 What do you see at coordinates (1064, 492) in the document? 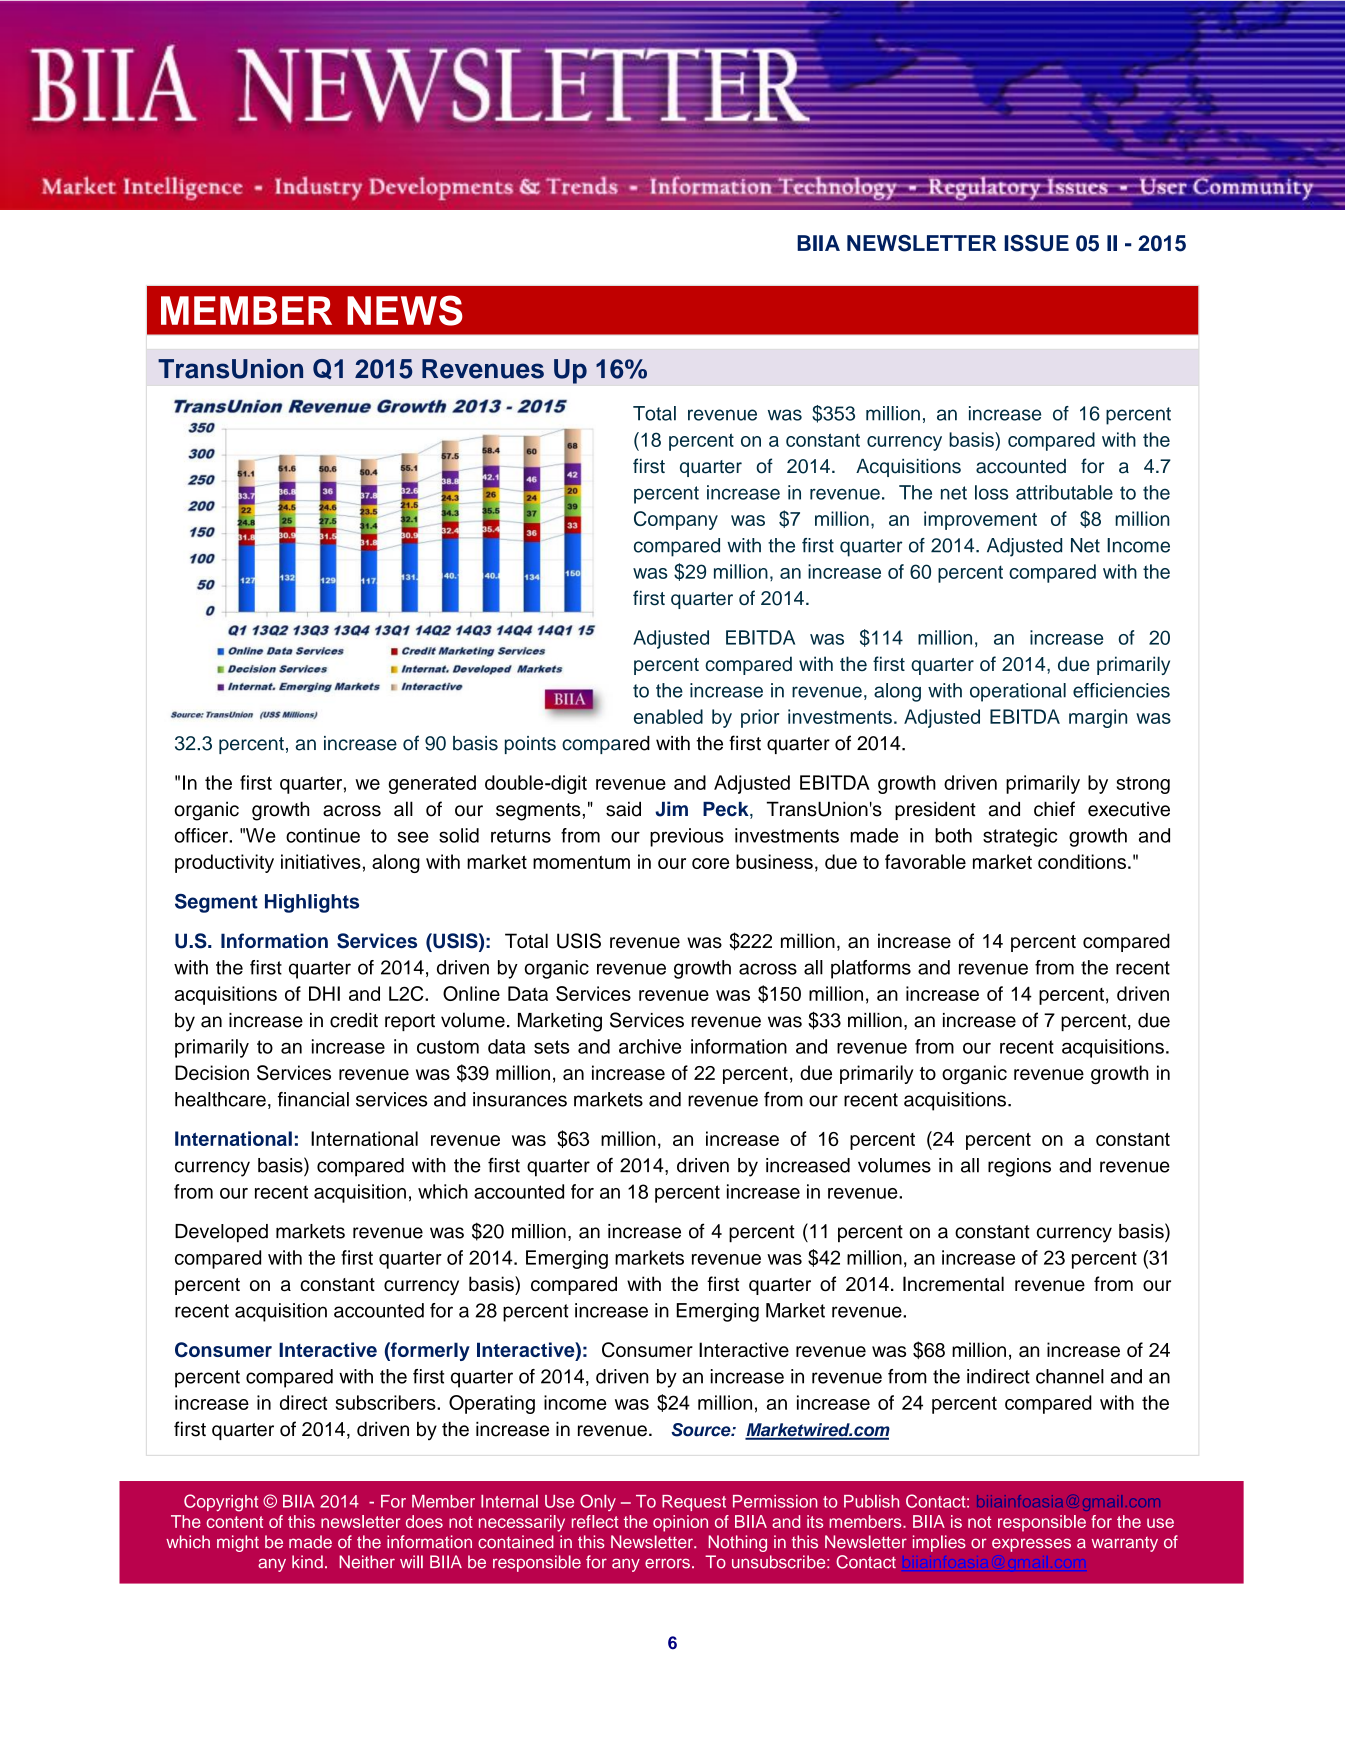
I see `attributable` at bounding box center [1064, 492].
